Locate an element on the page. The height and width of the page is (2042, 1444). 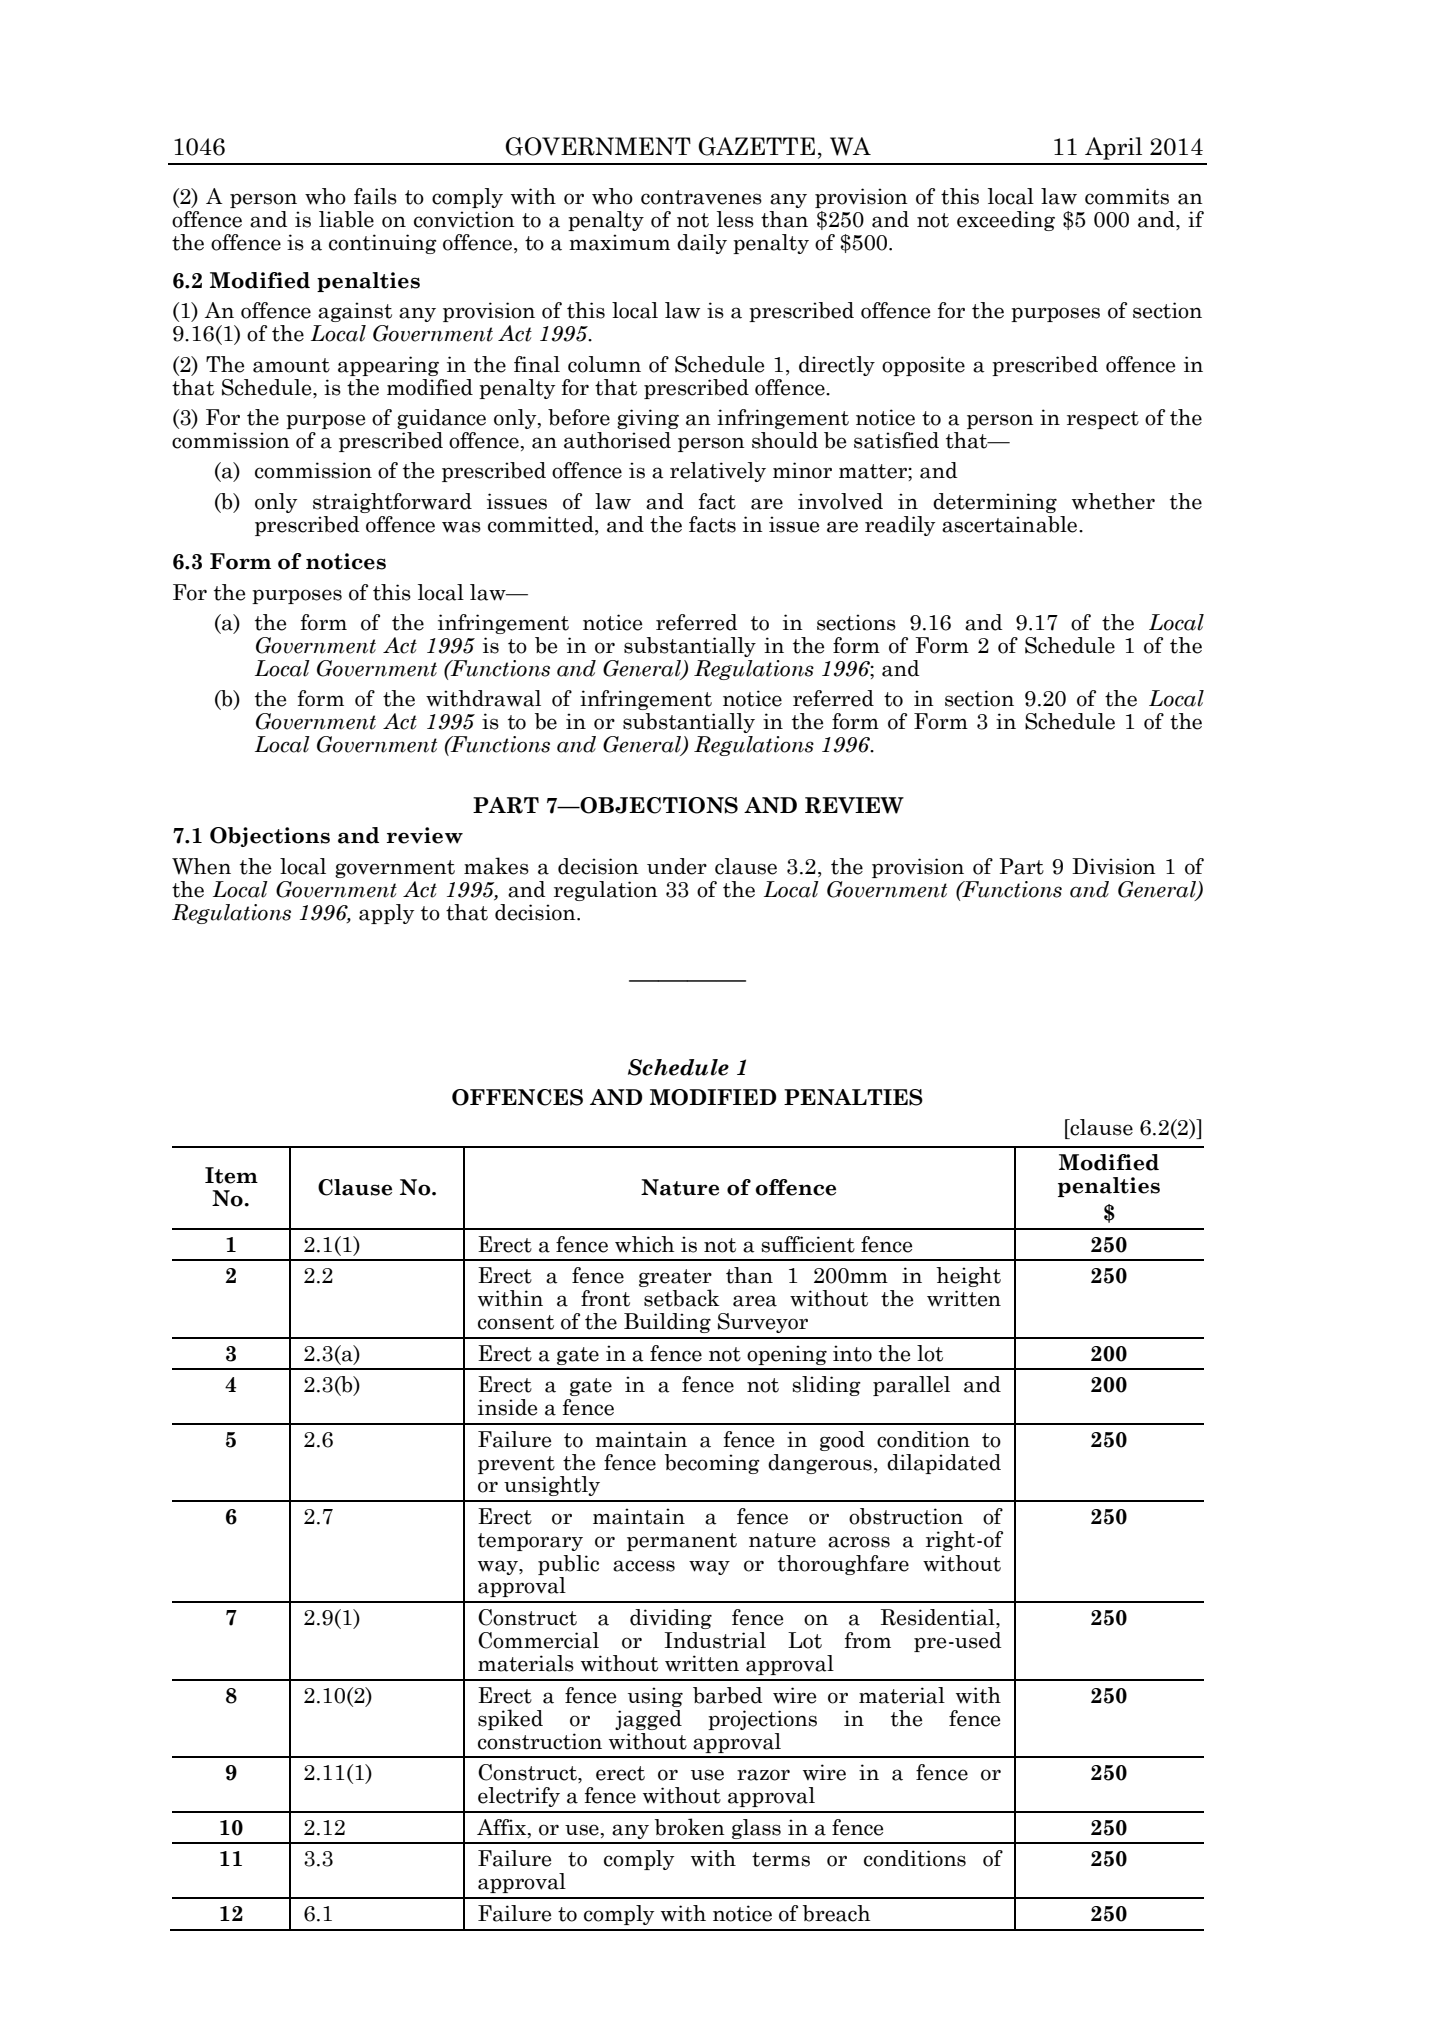
contravenes is located at coordinates (701, 197).
